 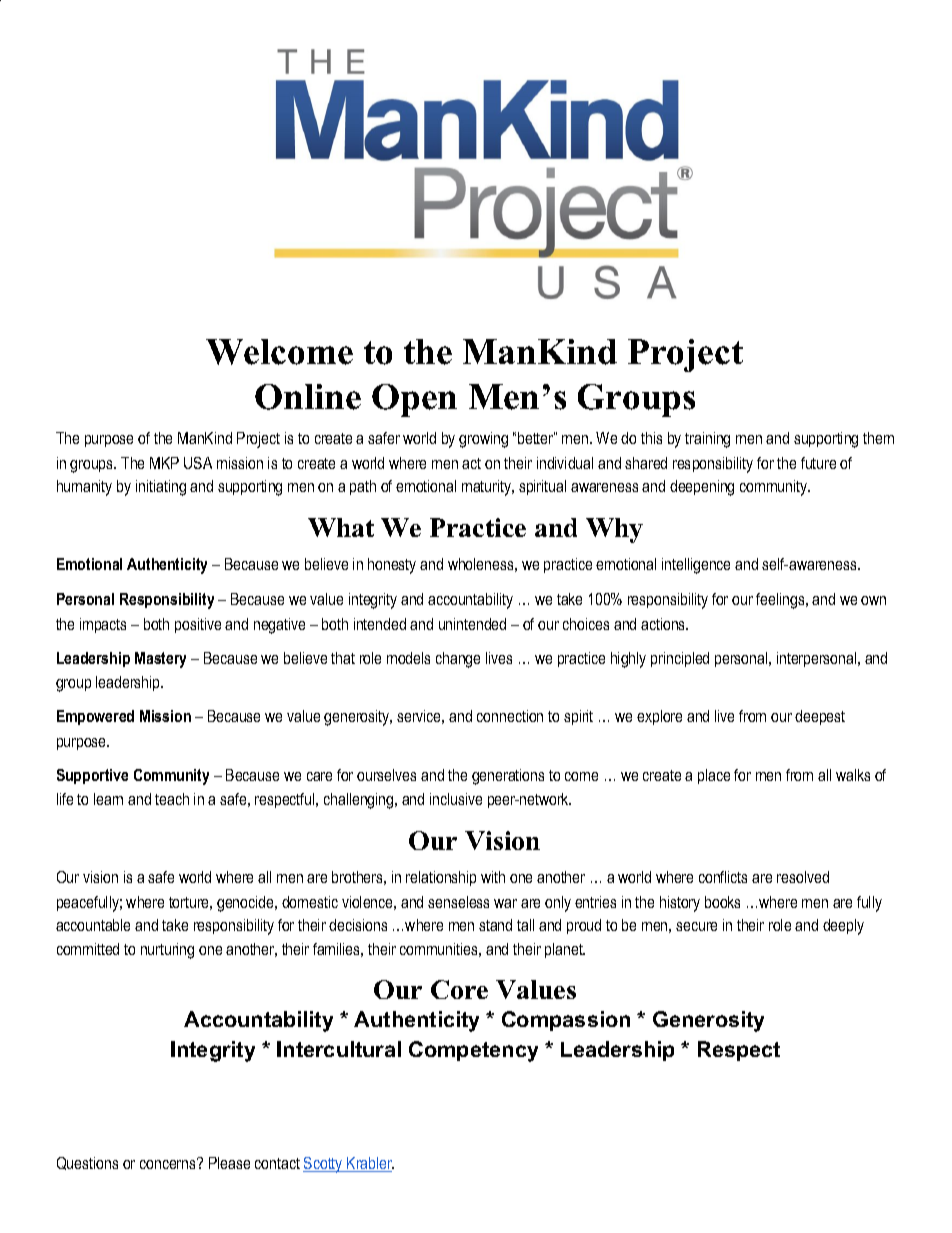 I want to click on growing, so click(x=483, y=440).
